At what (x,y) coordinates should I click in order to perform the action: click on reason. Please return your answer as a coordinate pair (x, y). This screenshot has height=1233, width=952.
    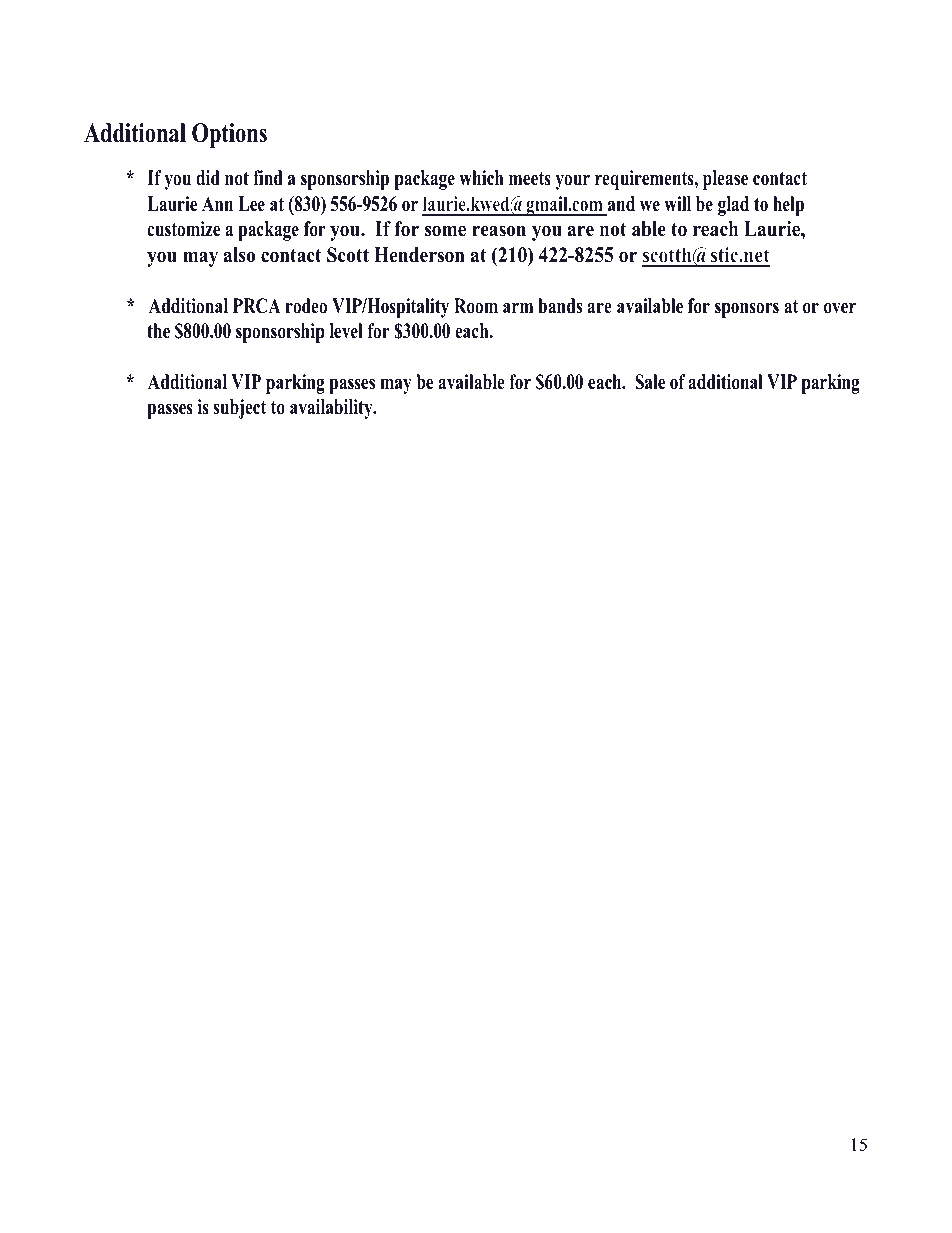
    Looking at the image, I should click on (499, 231).
